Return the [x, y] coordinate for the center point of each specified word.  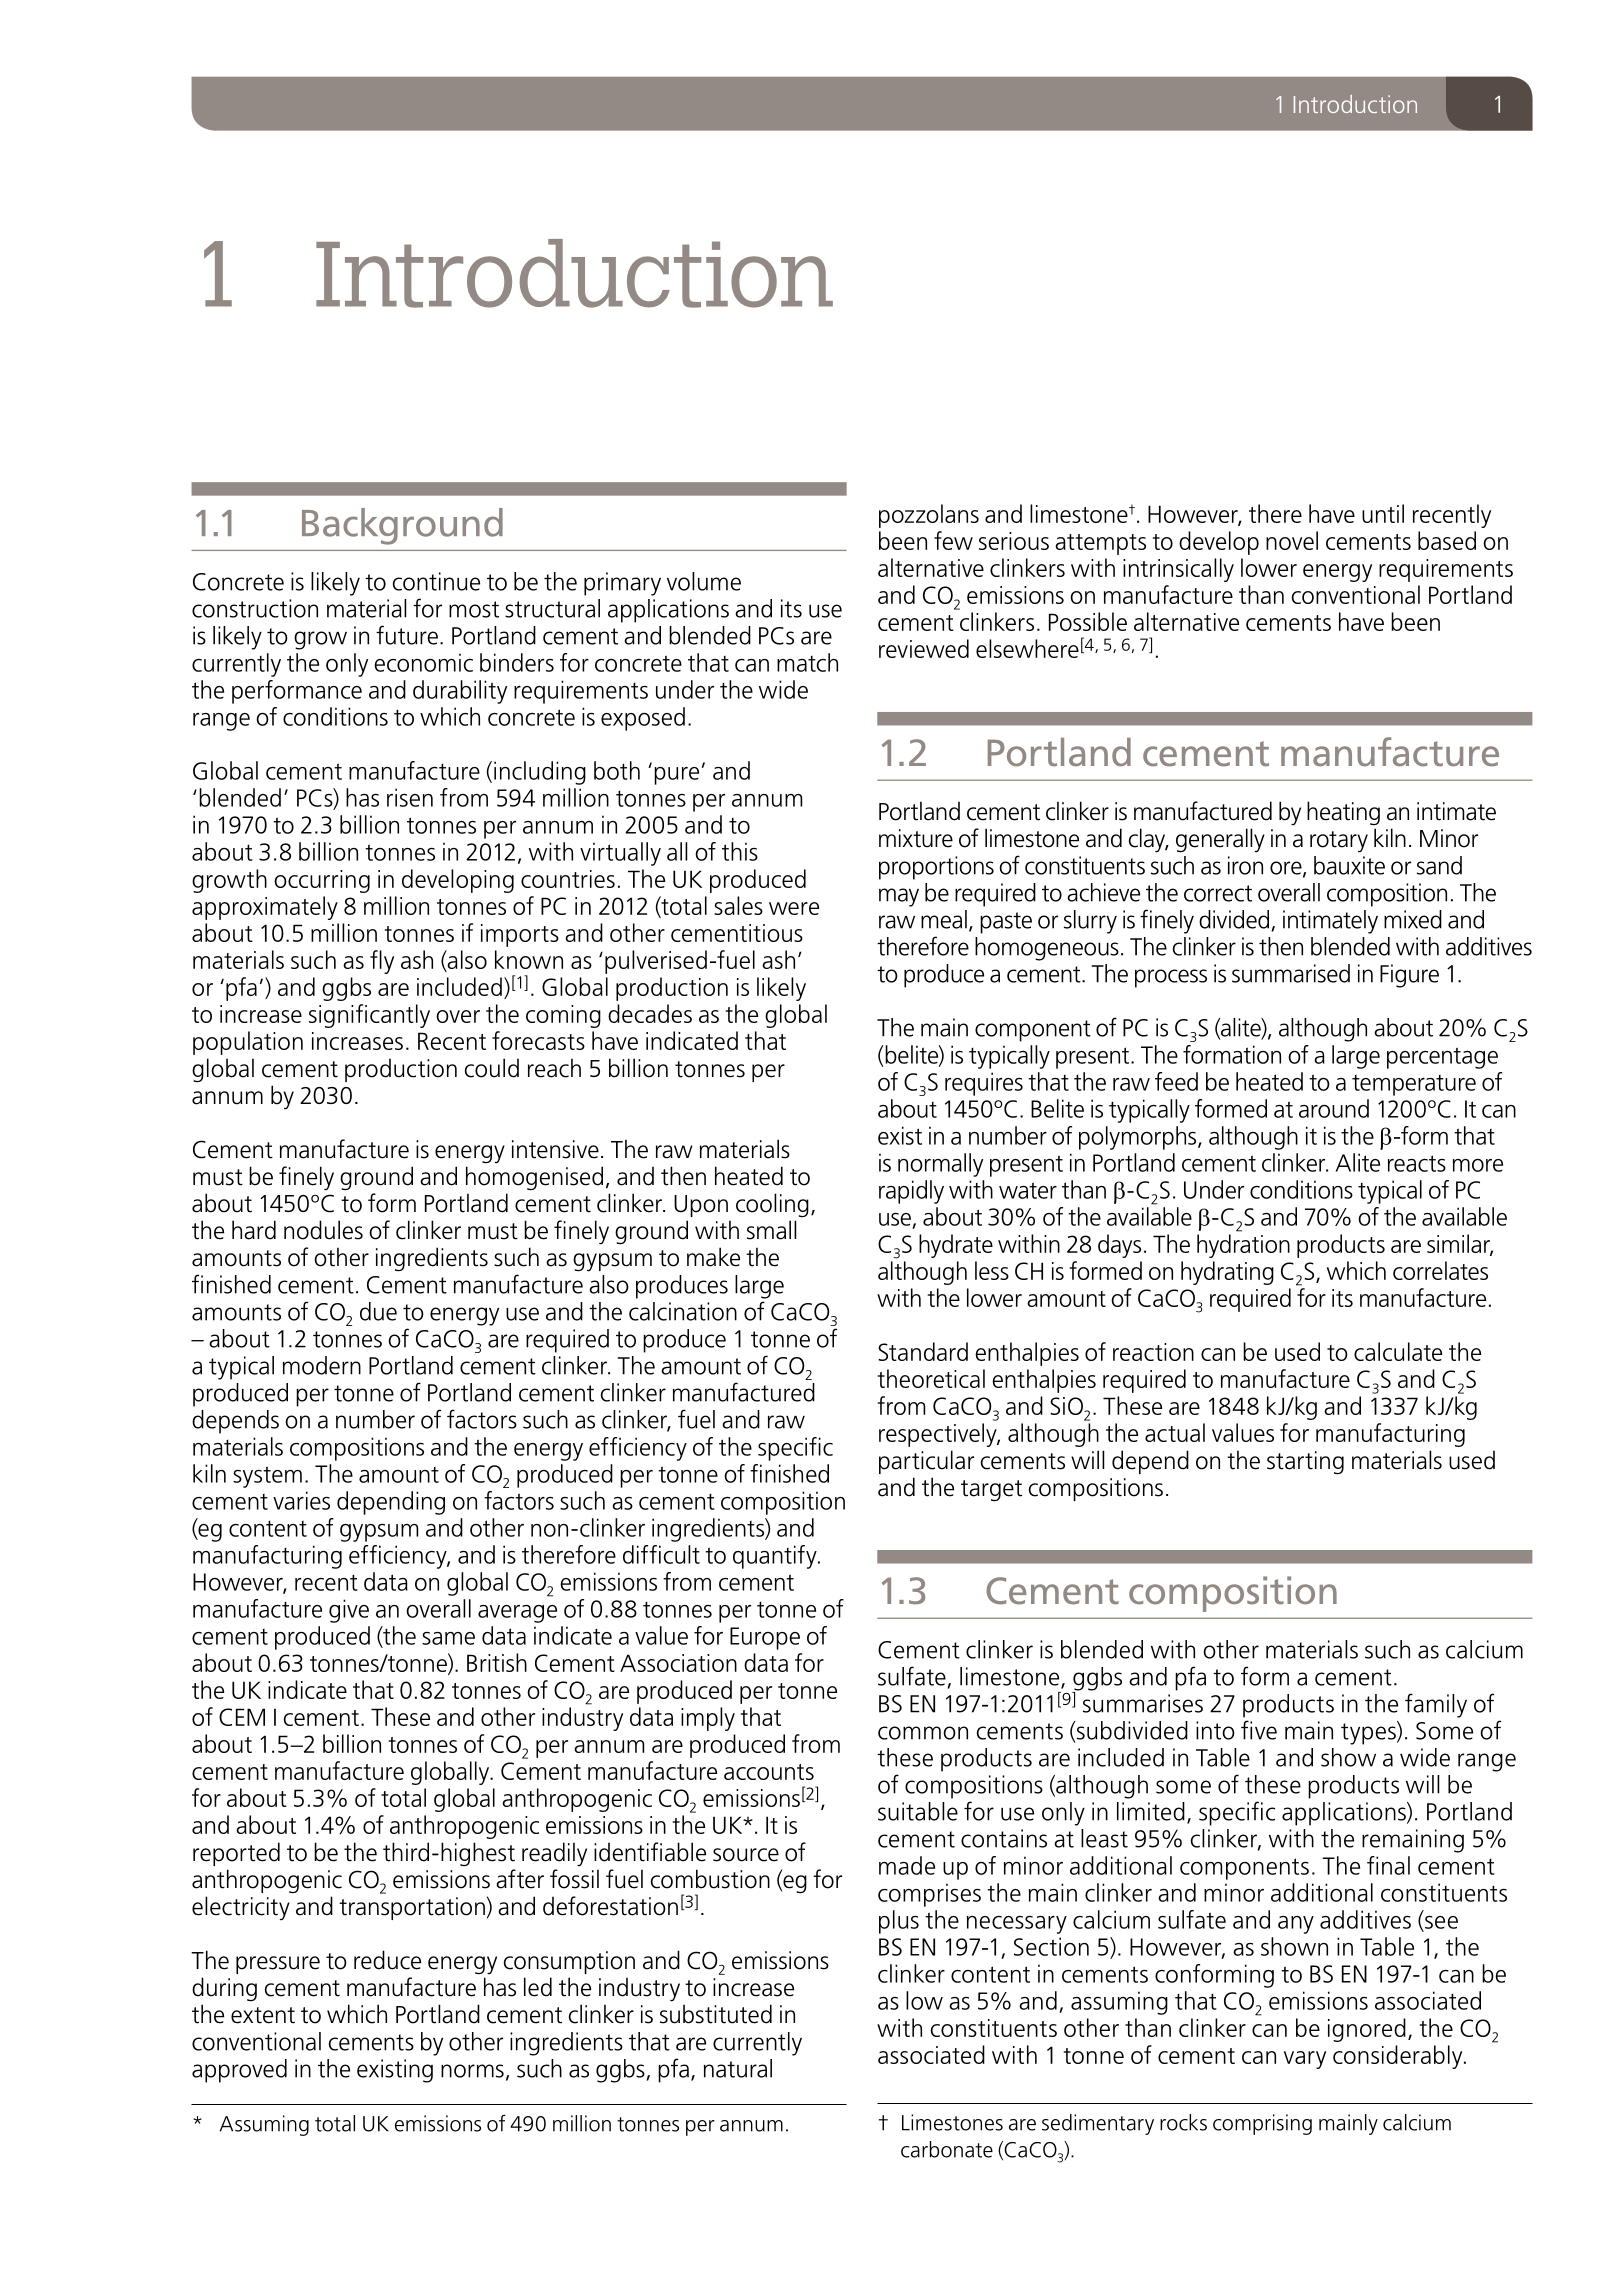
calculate [1398, 1351]
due [378, 1311]
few [953, 540]
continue [436, 581]
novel [1292, 540]
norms [472, 2071]
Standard [923, 1351]
